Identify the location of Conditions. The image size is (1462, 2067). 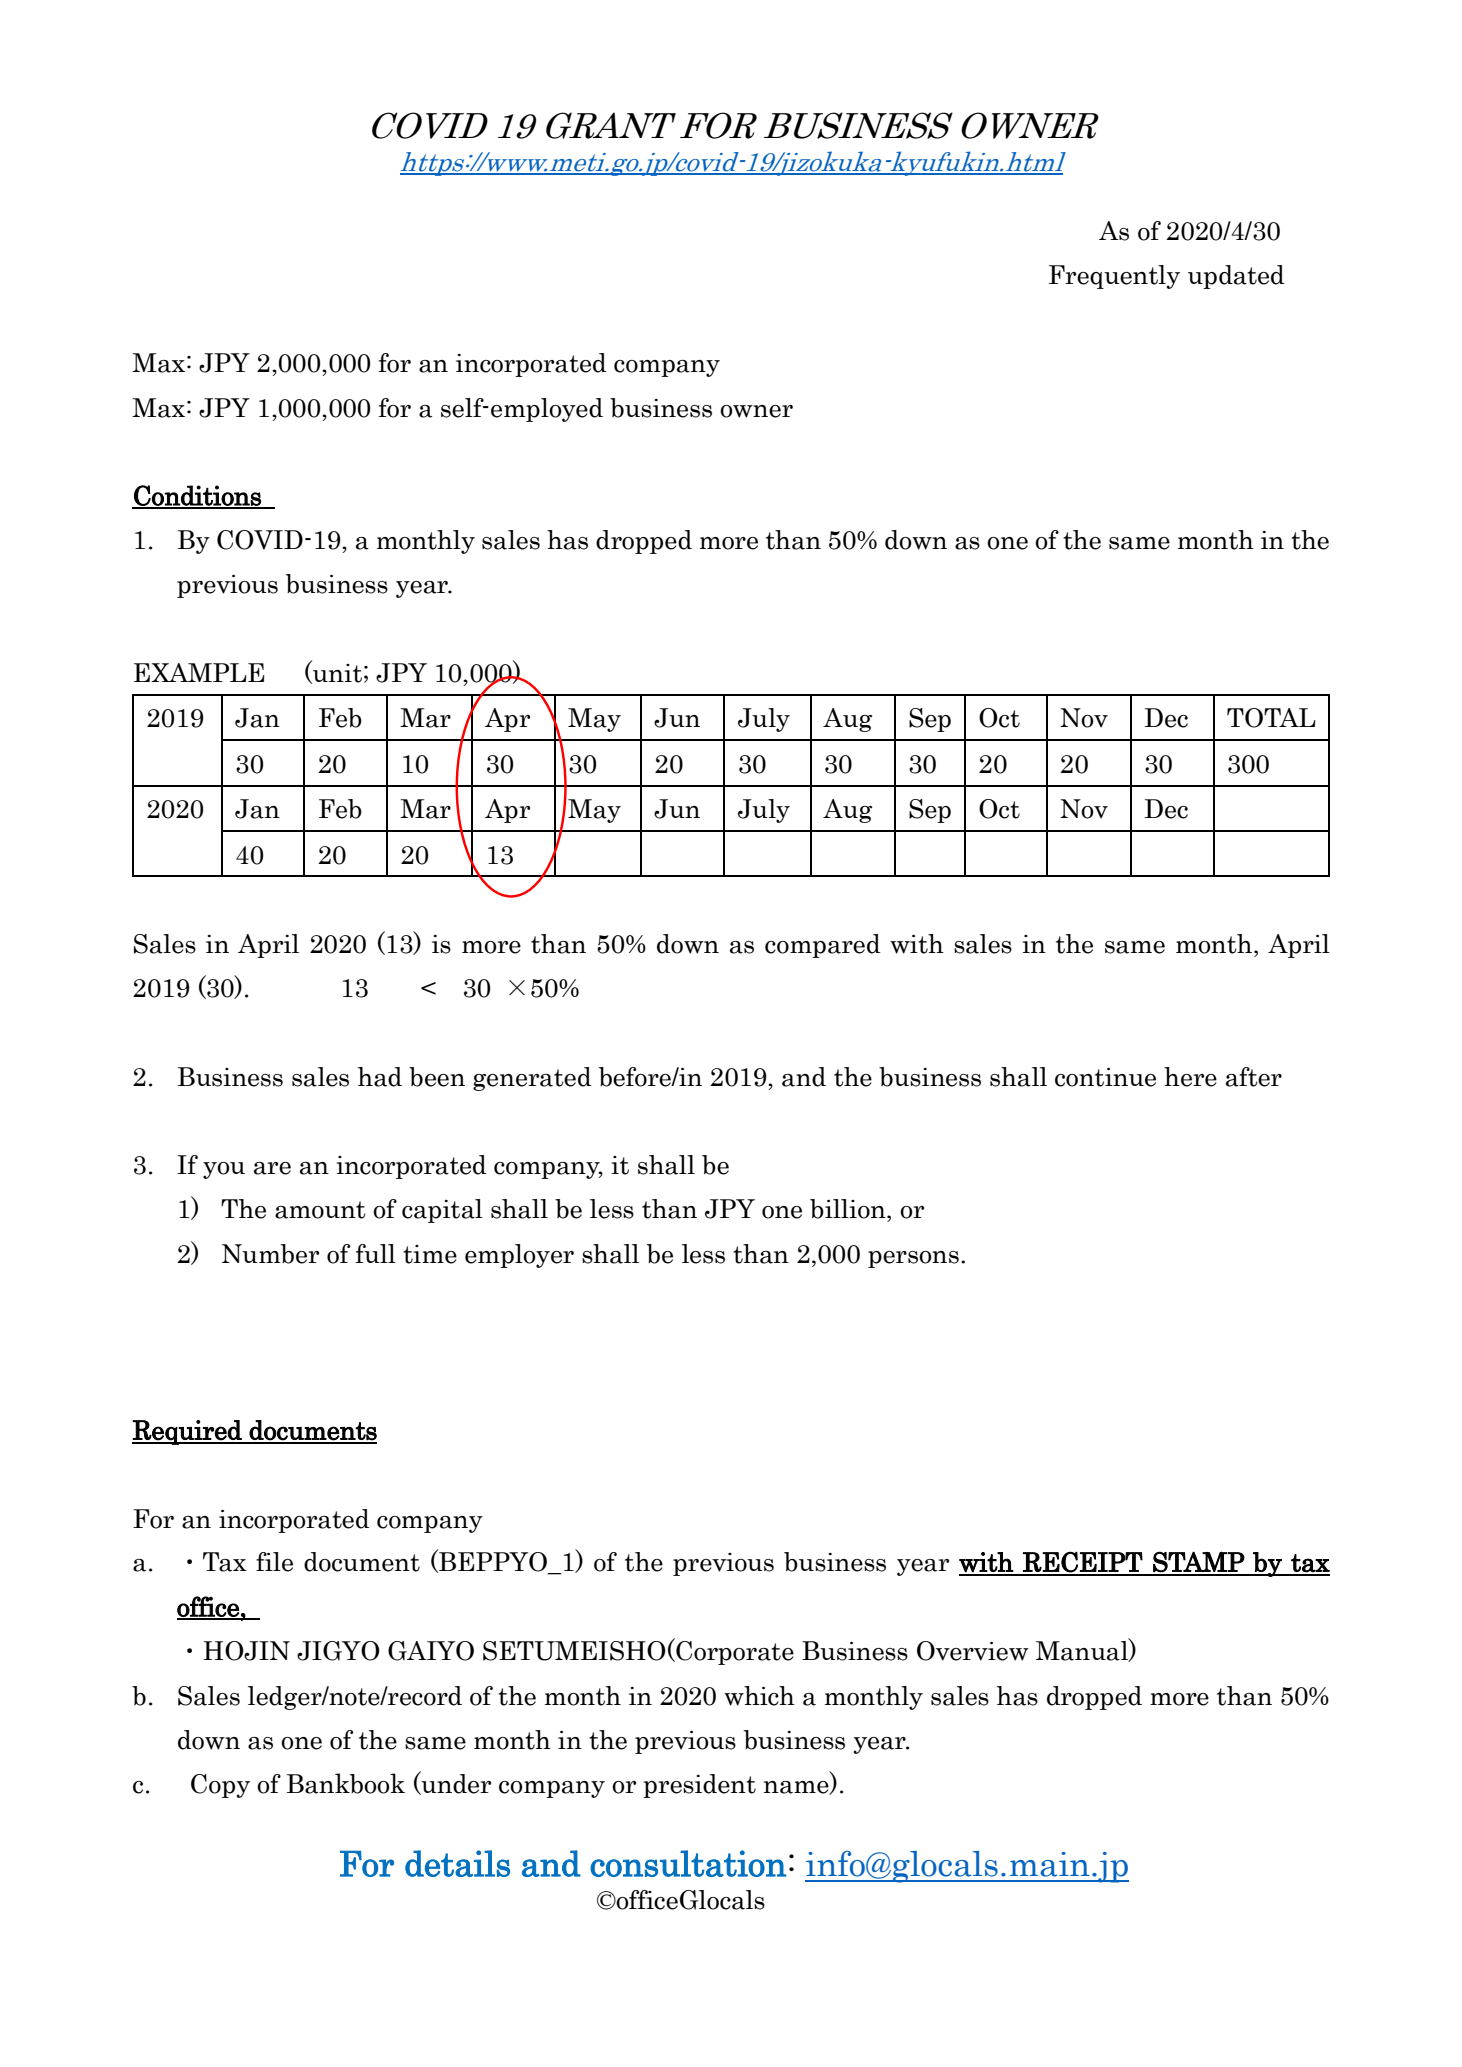
(197, 496).
